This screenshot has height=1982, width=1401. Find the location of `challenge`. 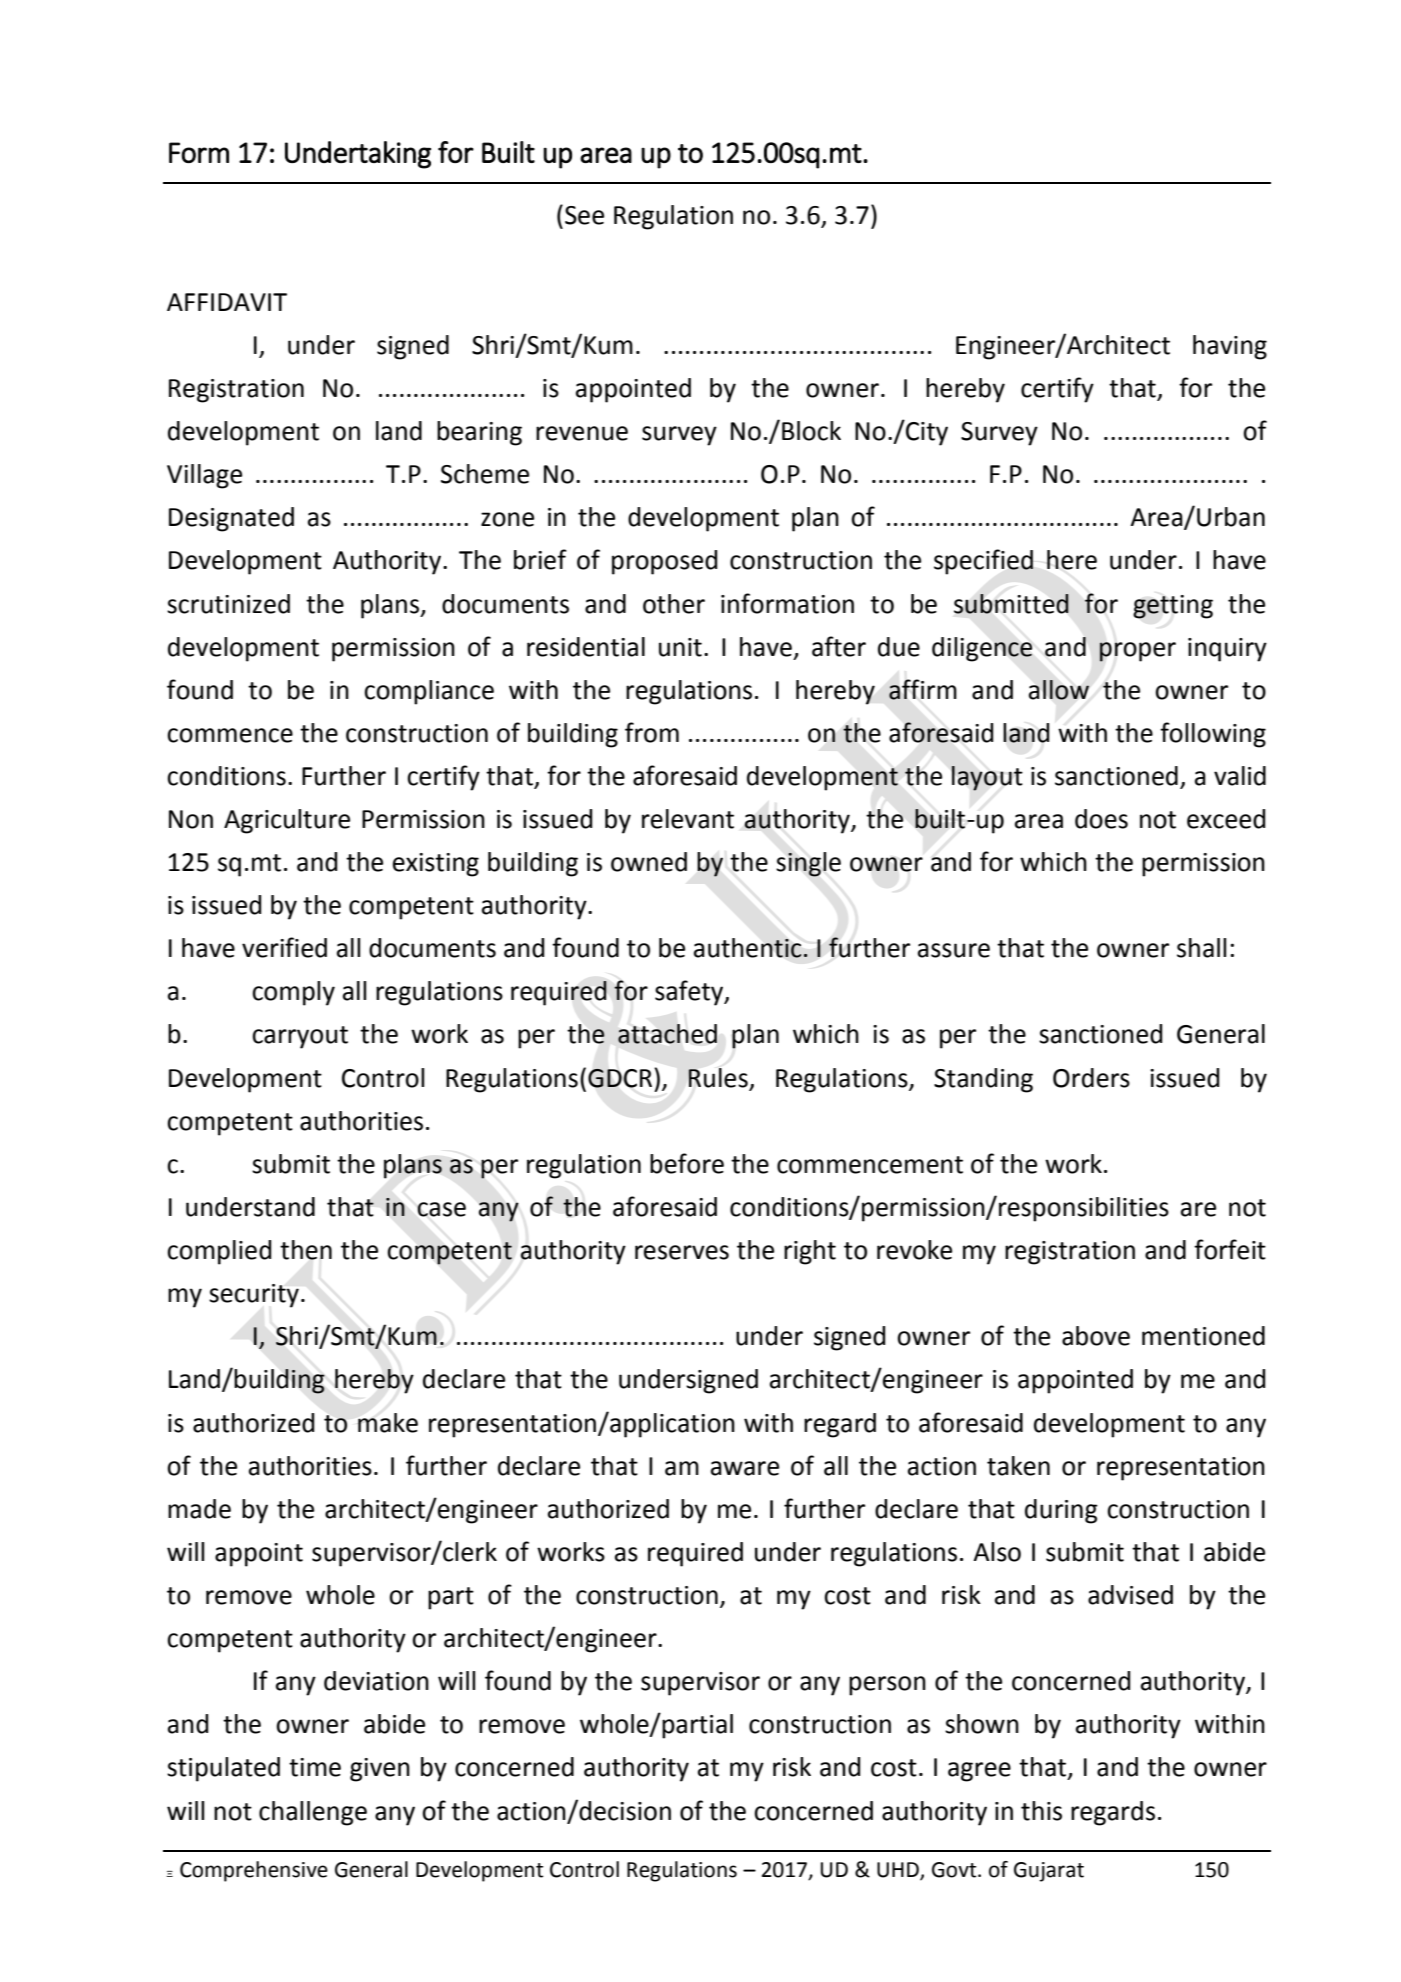

challenge is located at coordinates (313, 1813).
